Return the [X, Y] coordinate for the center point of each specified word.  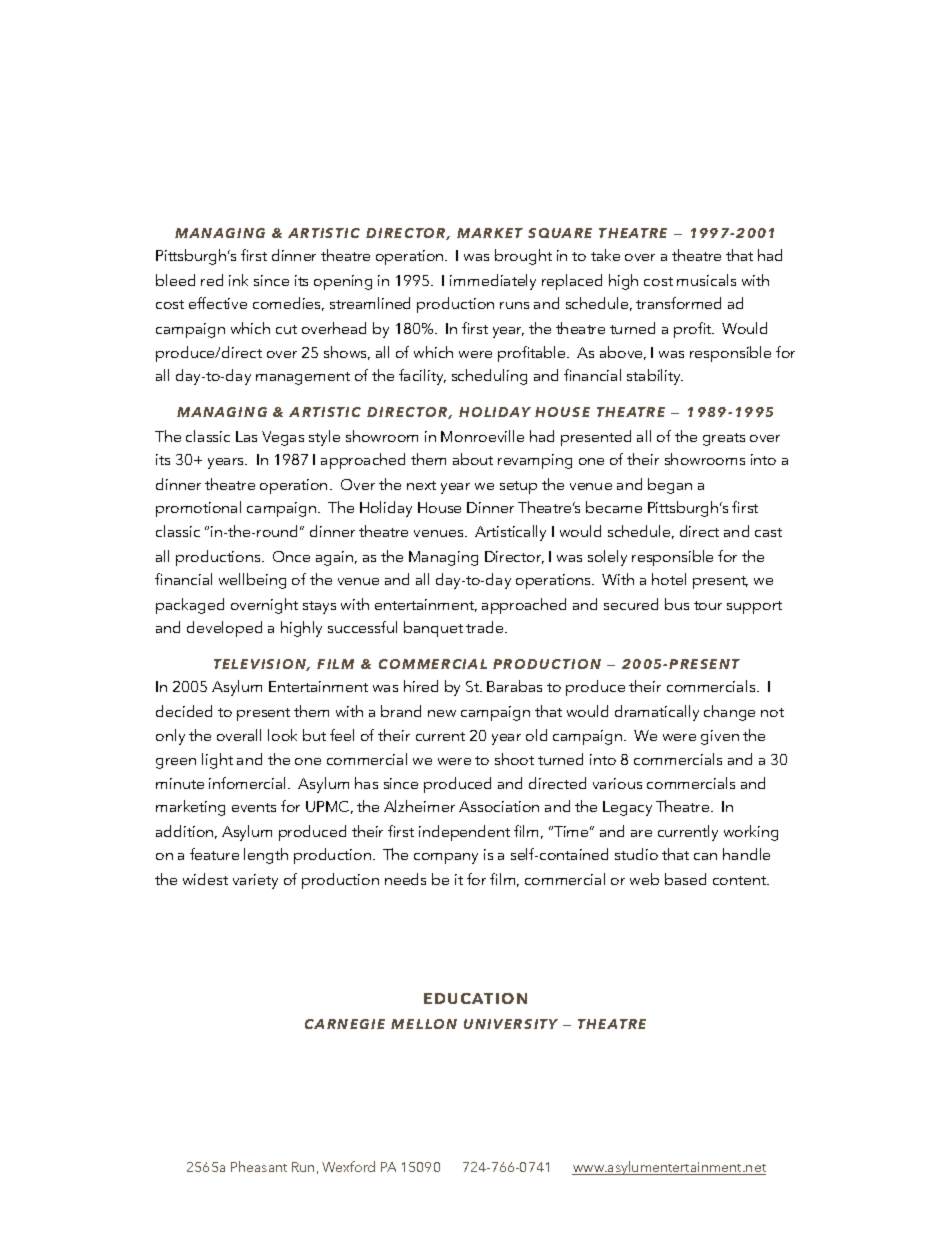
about [473, 459]
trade [486, 627]
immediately [493, 282]
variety [255, 881]
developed [224, 629]
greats [724, 439]
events [254, 807]
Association [499, 806]
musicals [706, 280]
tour [708, 605]
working [751, 833]
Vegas [283, 438]
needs [405, 879]
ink [238, 280]
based [685, 879]
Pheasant [259, 1166]
